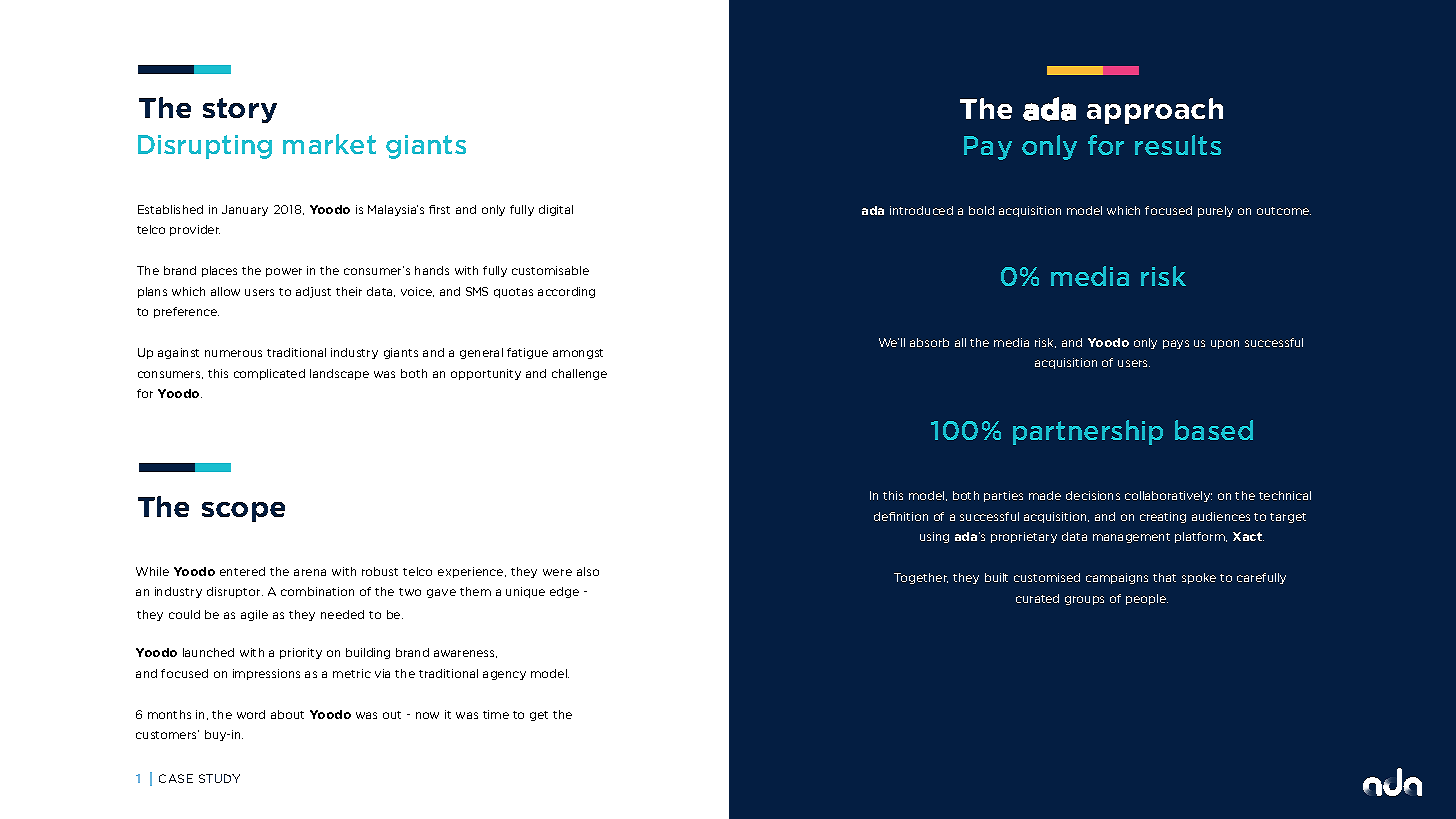  I want to click on time, so click(496, 714).
